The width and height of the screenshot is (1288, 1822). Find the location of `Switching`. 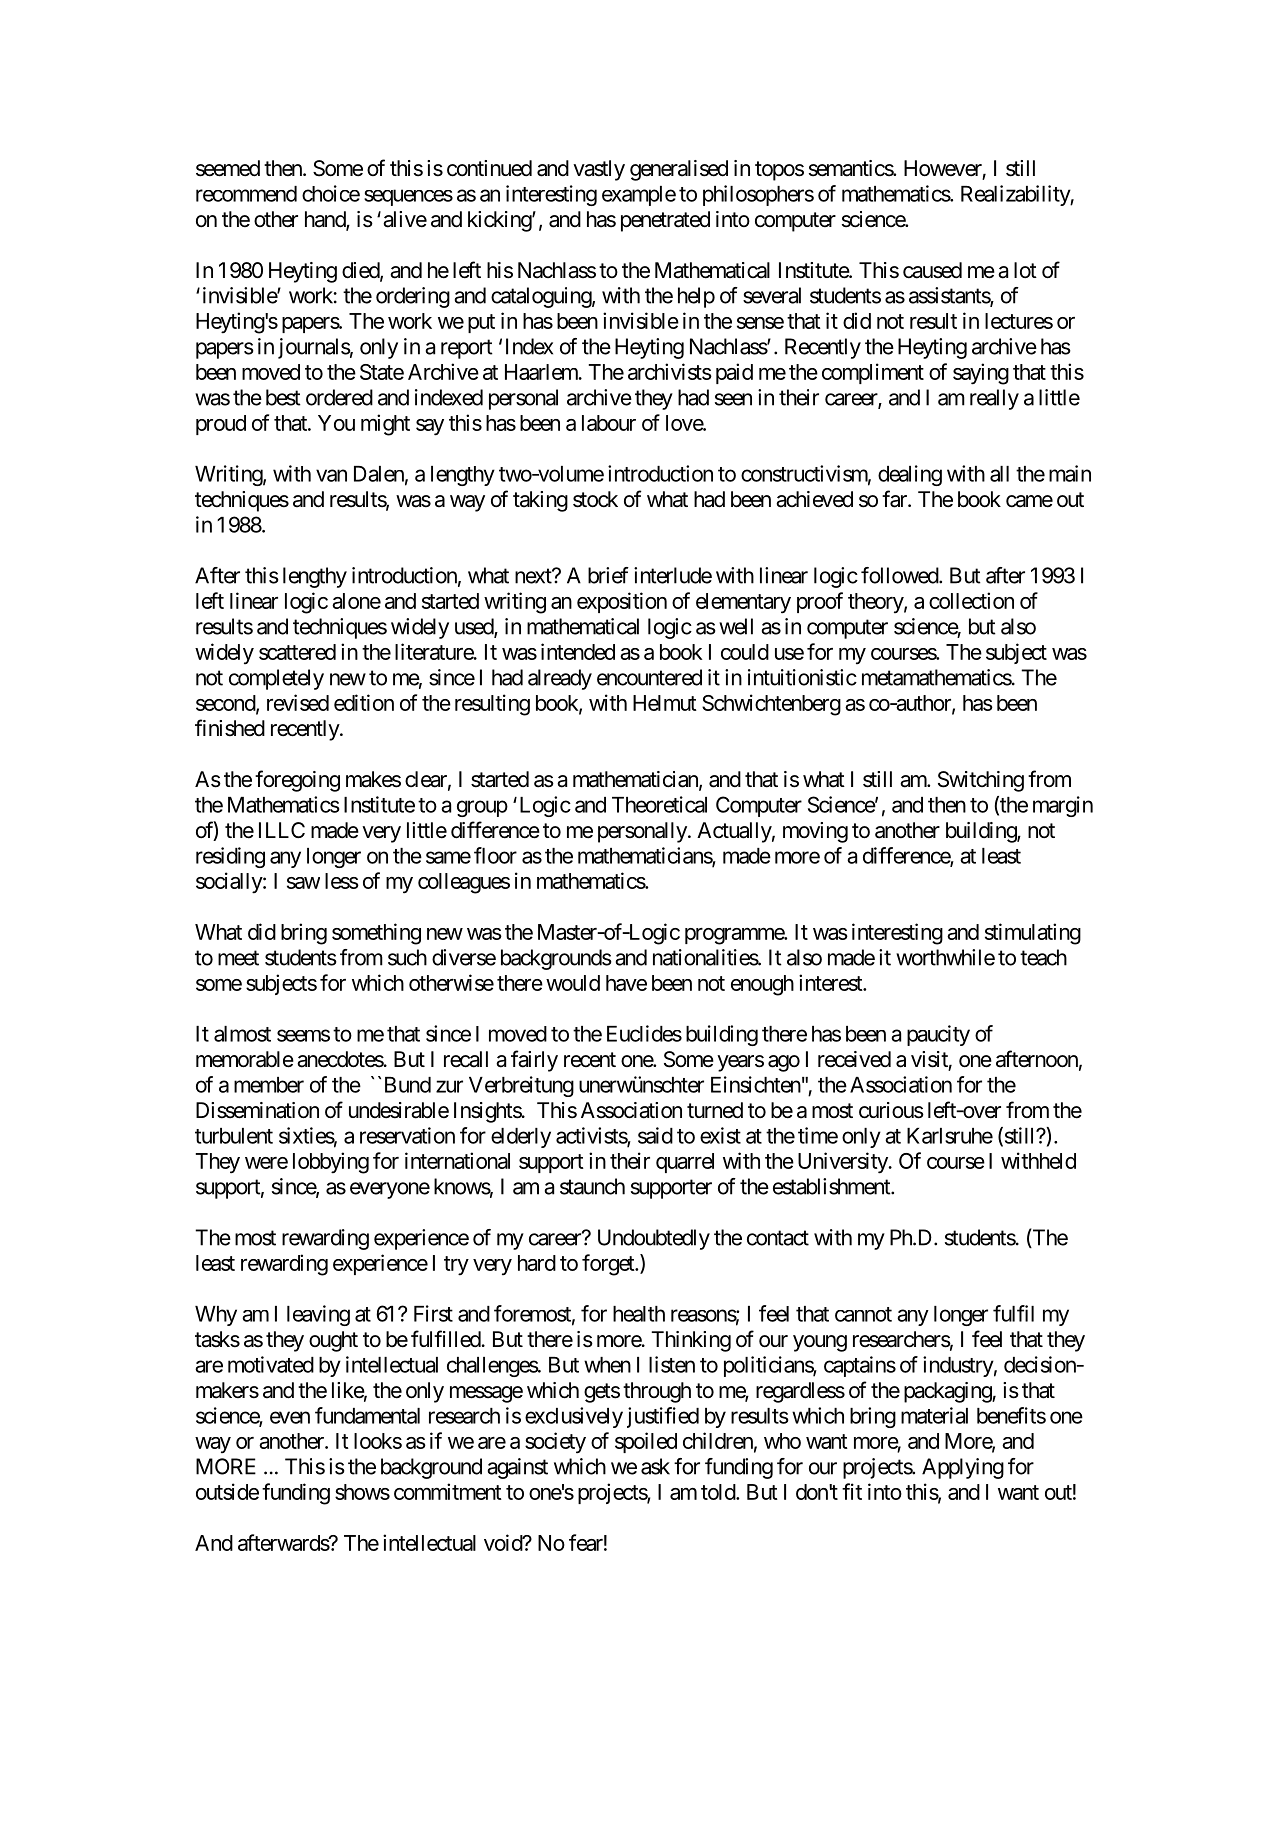

Switching is located at coordinates (981, 781).
